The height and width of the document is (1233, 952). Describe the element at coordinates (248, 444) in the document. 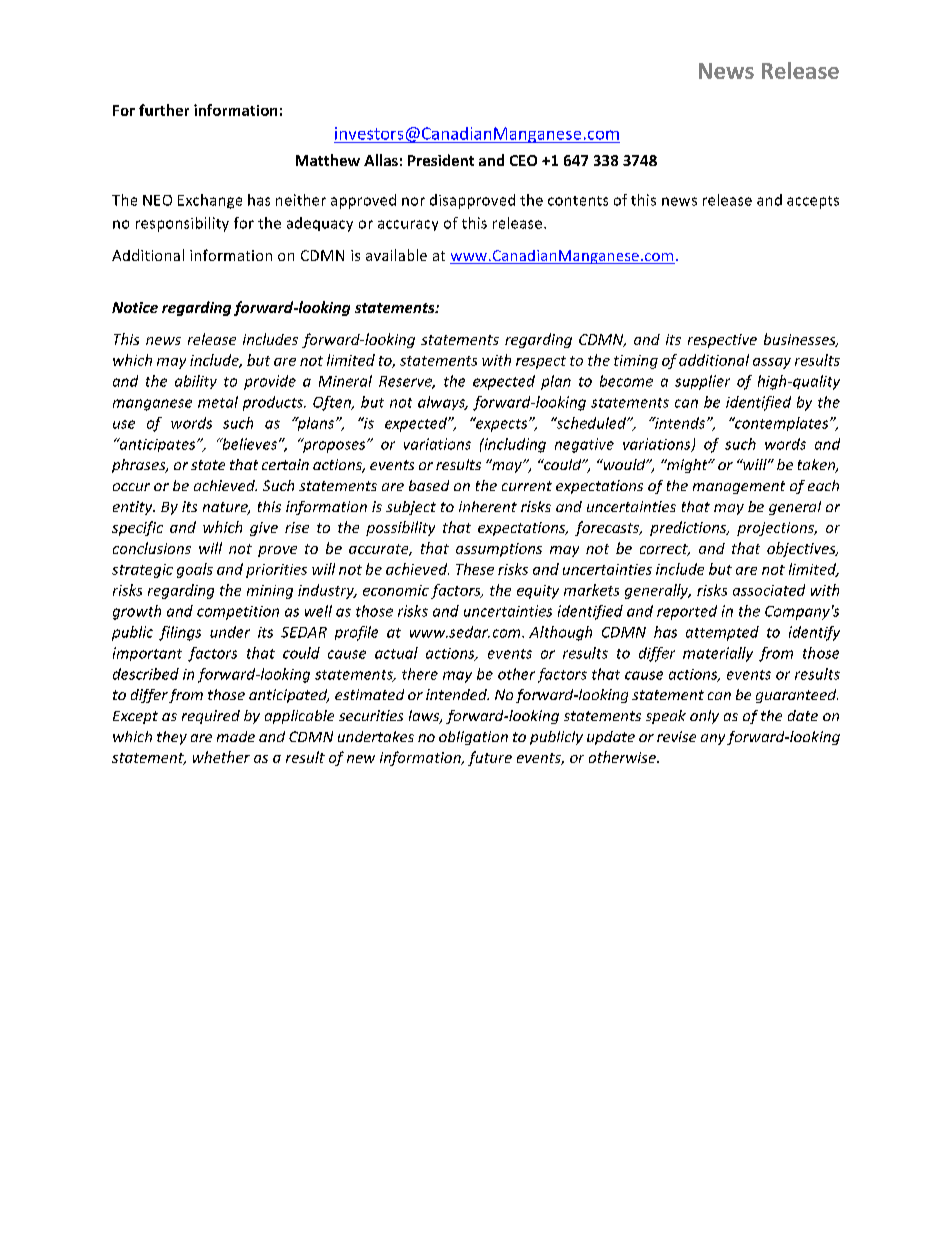

I see `believes` at that location.
